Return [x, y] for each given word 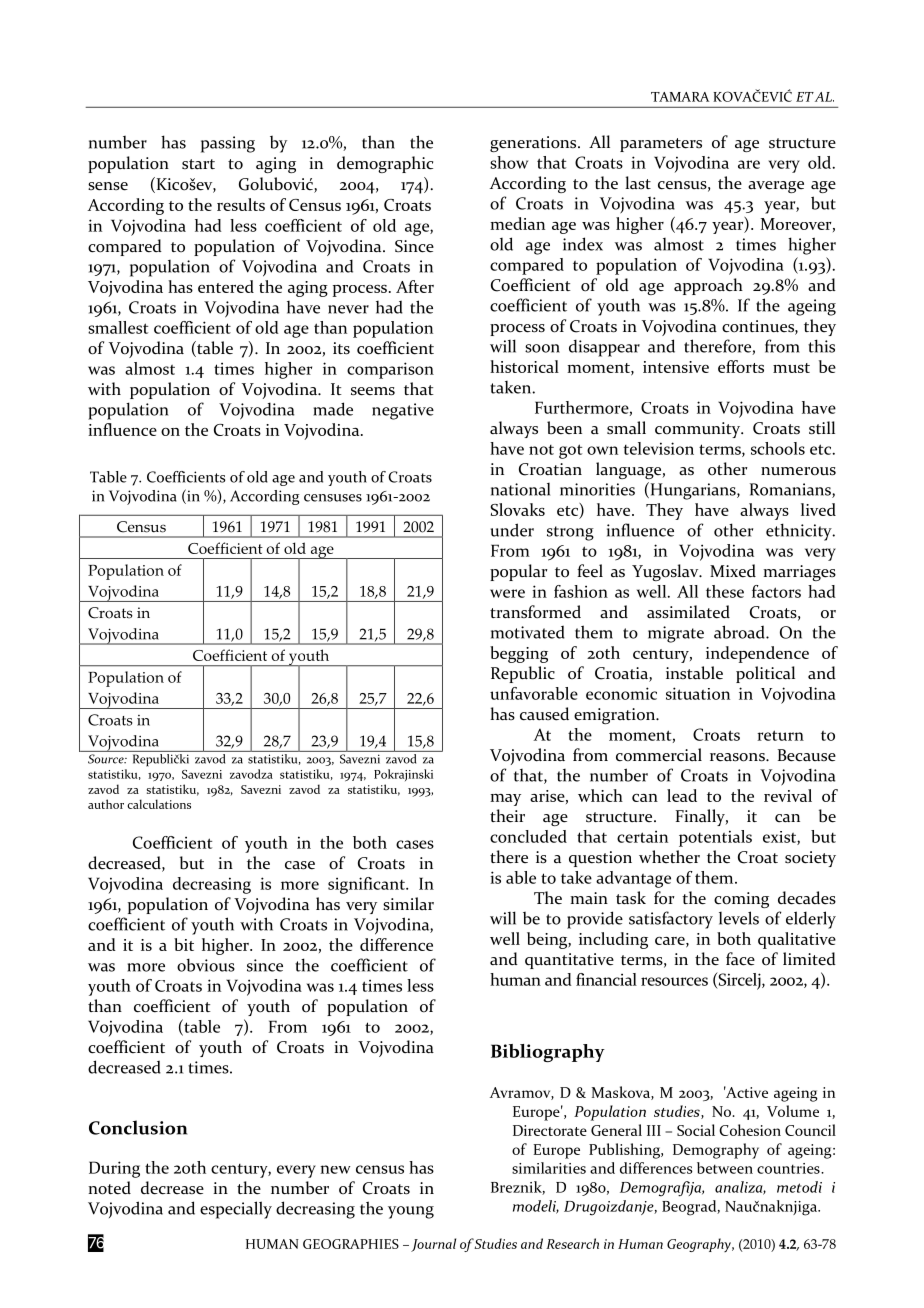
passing [228, 144]
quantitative [569, 961]
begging [519, 654]
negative [403, 411]
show [509, 162]
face [740, 959]
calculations [159, 804]
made [333, 409]
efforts [741, 366]
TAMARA [680, 97]
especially [236, 1210]
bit [184, 944]
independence [757, 654]
